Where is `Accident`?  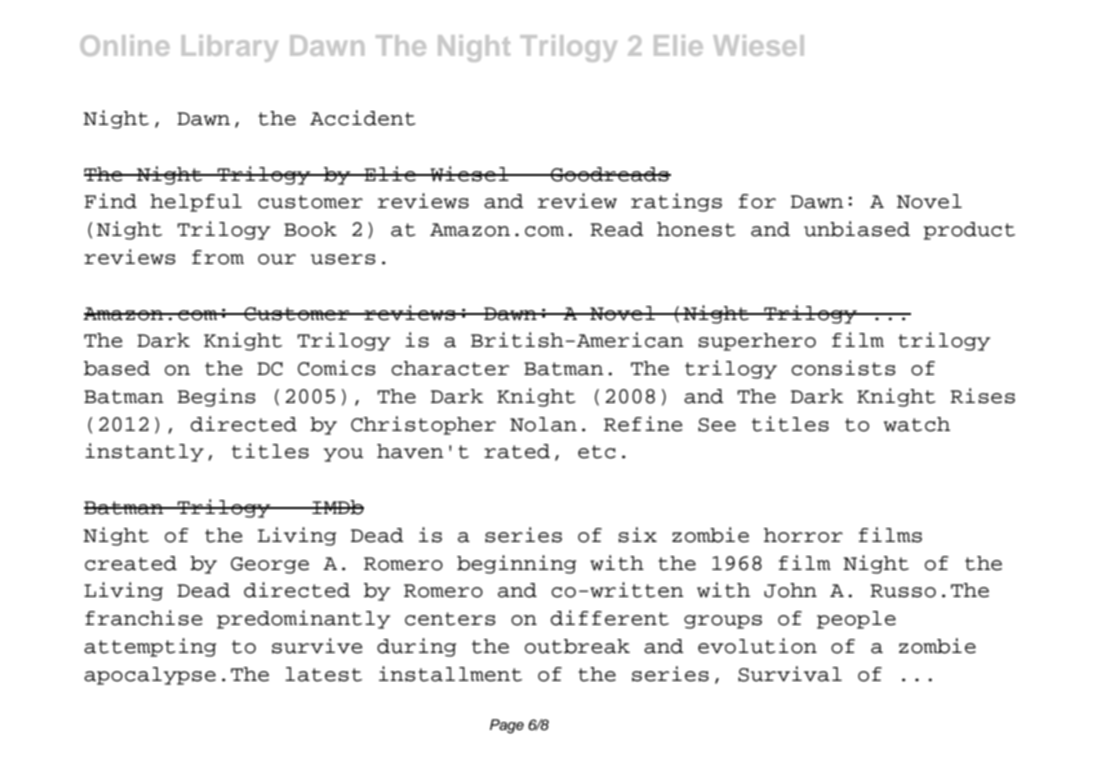 Accident is located at coordinates (363, 118).
